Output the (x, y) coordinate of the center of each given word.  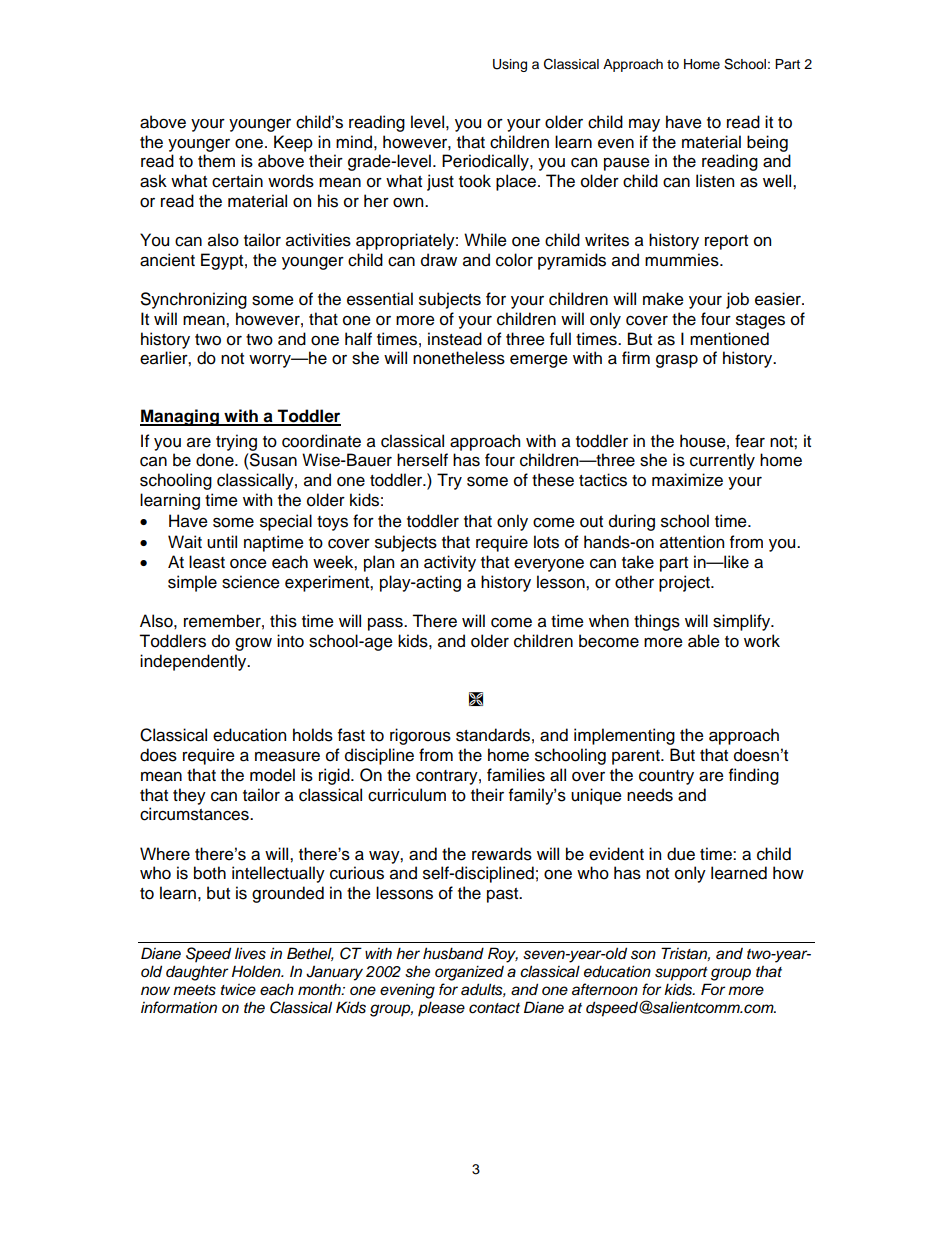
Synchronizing (194, 300)
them (216, 161)
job (737, 300)
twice (238, 990)
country (666, 777)
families (516, 775)
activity (450, 563)
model (272, 775)
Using (510, 65)
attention (692, 542)
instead (455, 339)
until (222, 542)
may (644, 125)
